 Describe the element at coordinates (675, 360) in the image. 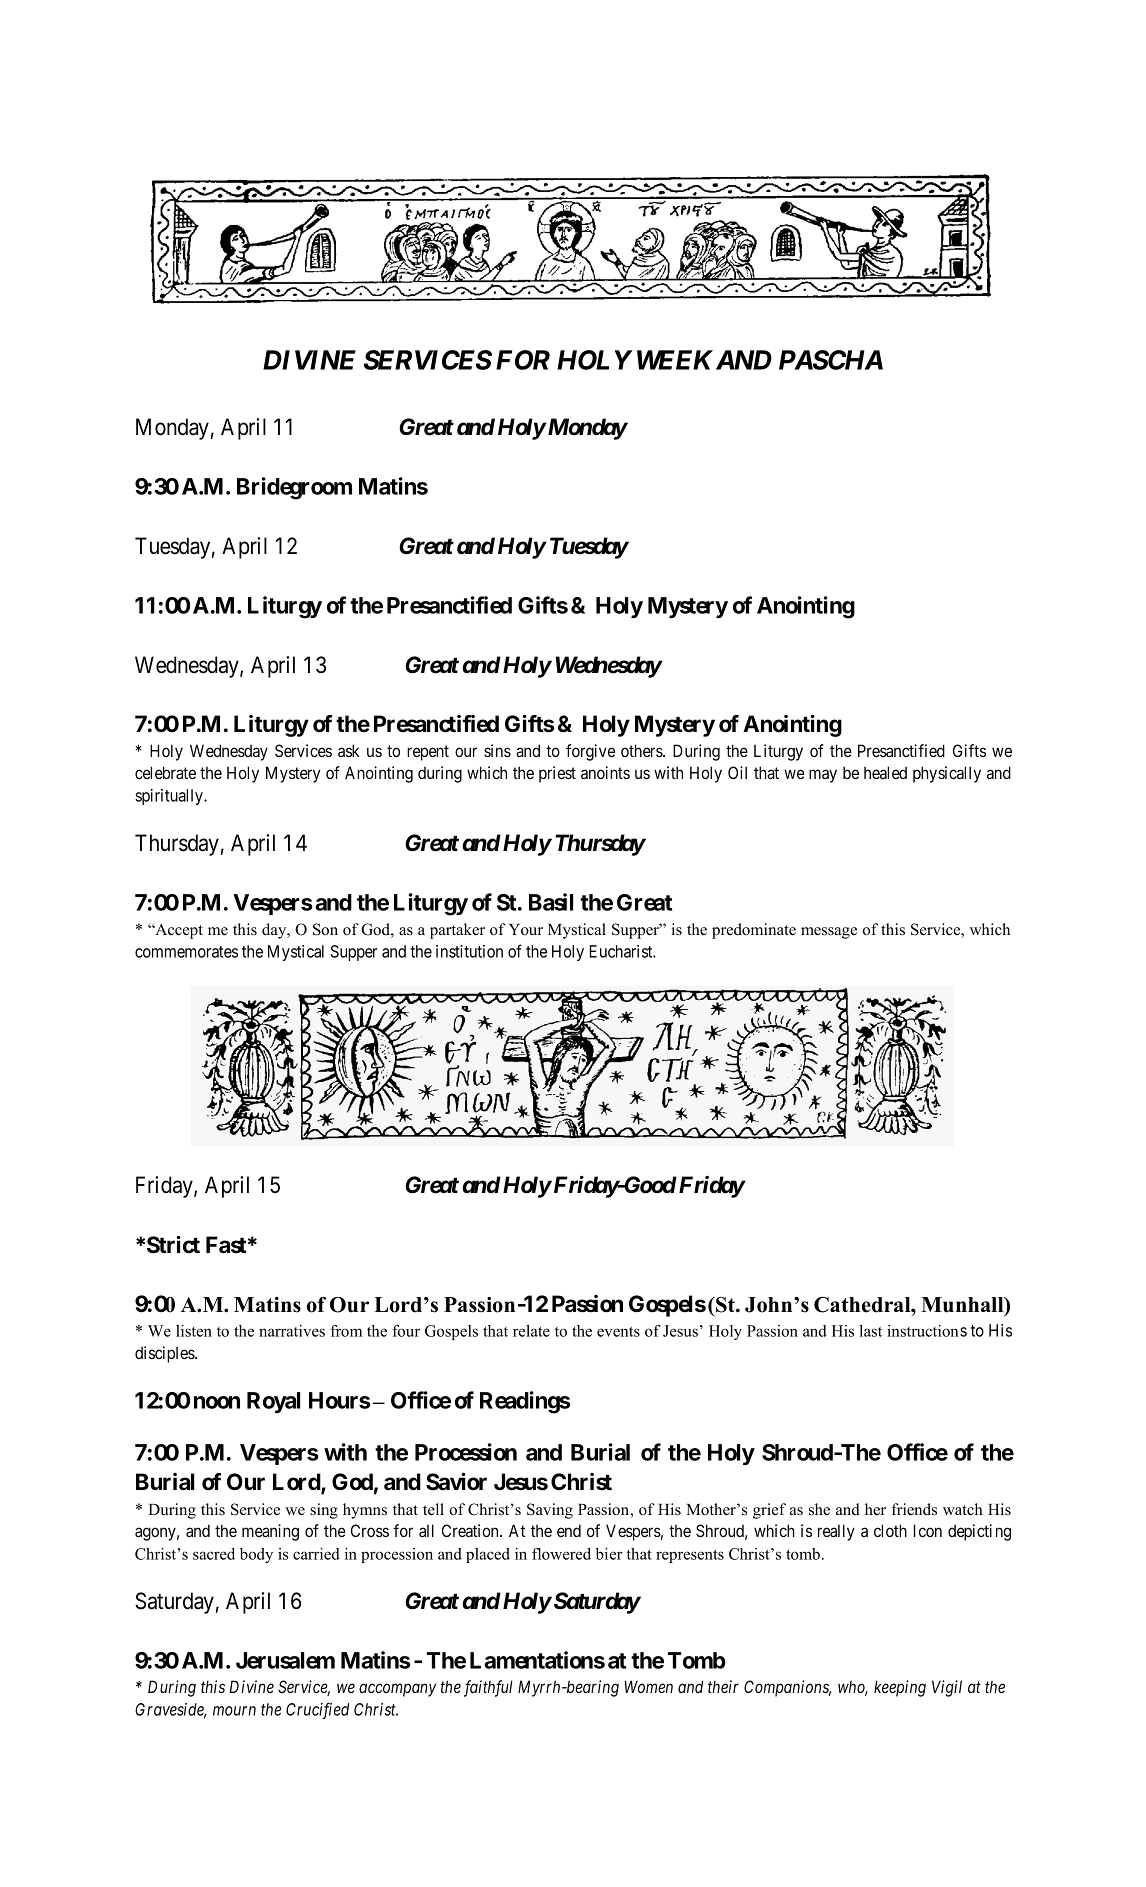

I see `WEEK` at that location.
